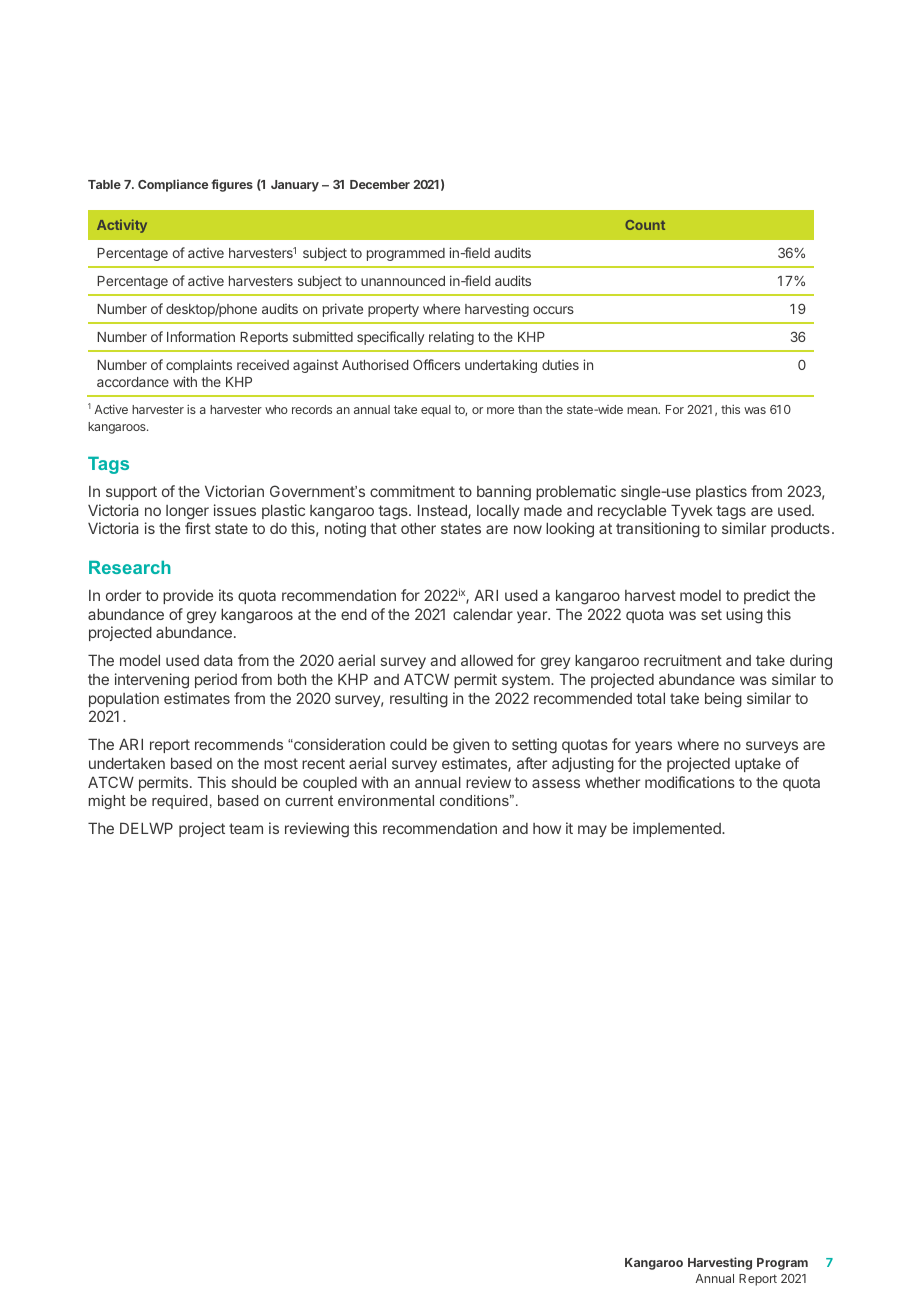 The image size is (924, 1308). Describe the element at coordinates (173, 185) in the screenshot. I see `Compliance` at that location.
